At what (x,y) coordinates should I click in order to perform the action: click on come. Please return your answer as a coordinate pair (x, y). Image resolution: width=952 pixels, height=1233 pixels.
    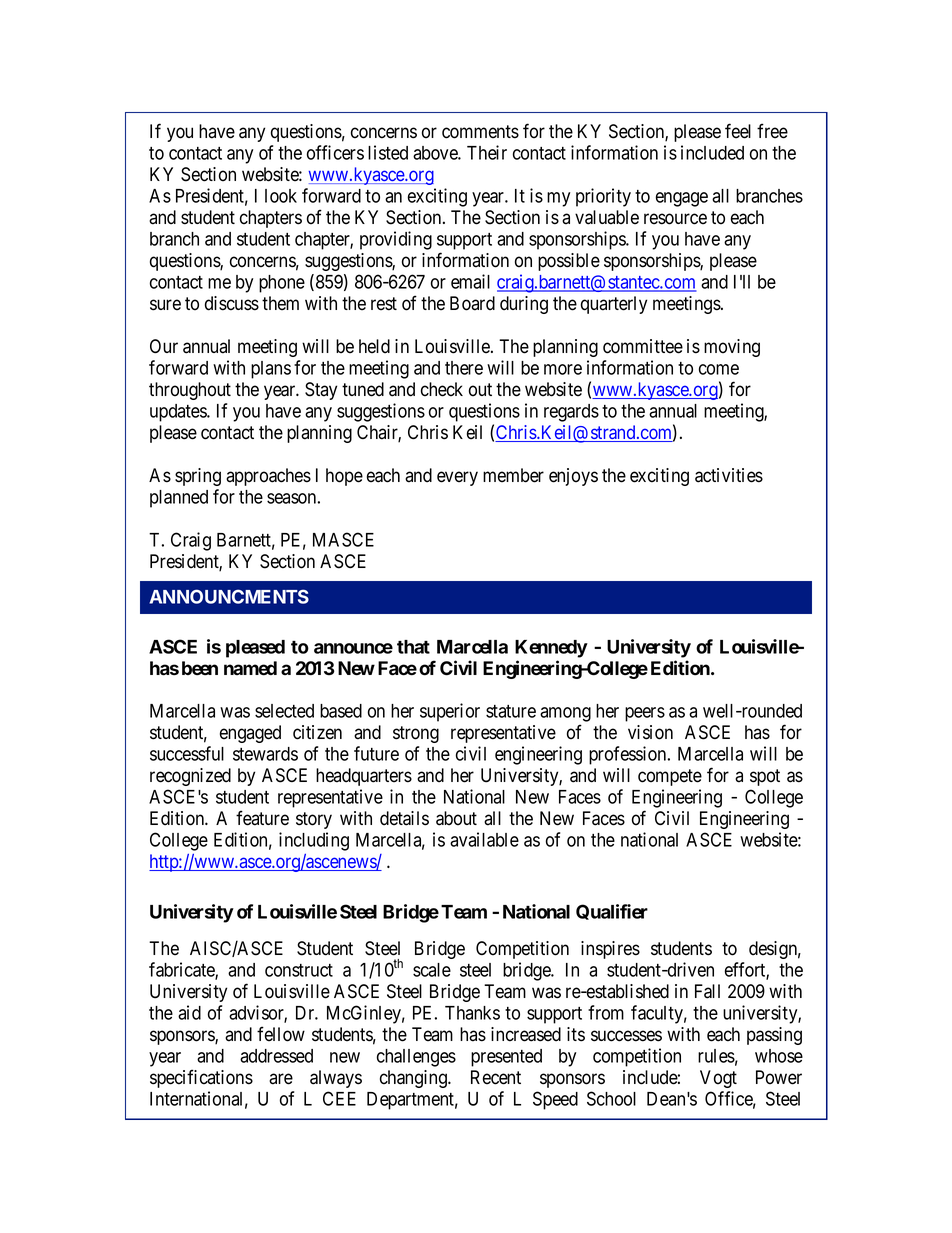
    Looking at the image, I should click on (719, 369).
